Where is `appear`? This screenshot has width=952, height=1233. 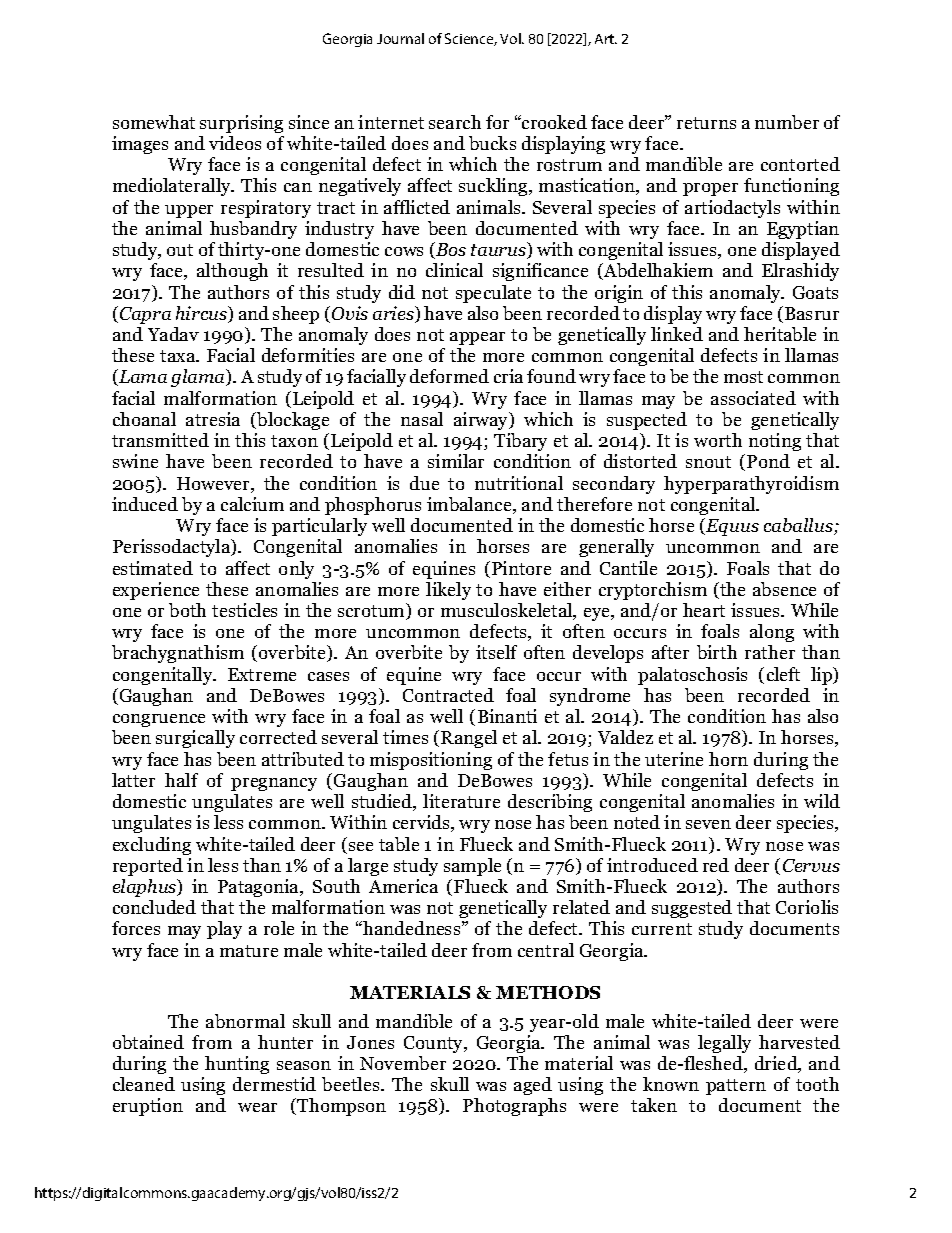 appear is located at coordinates (477, 338).
